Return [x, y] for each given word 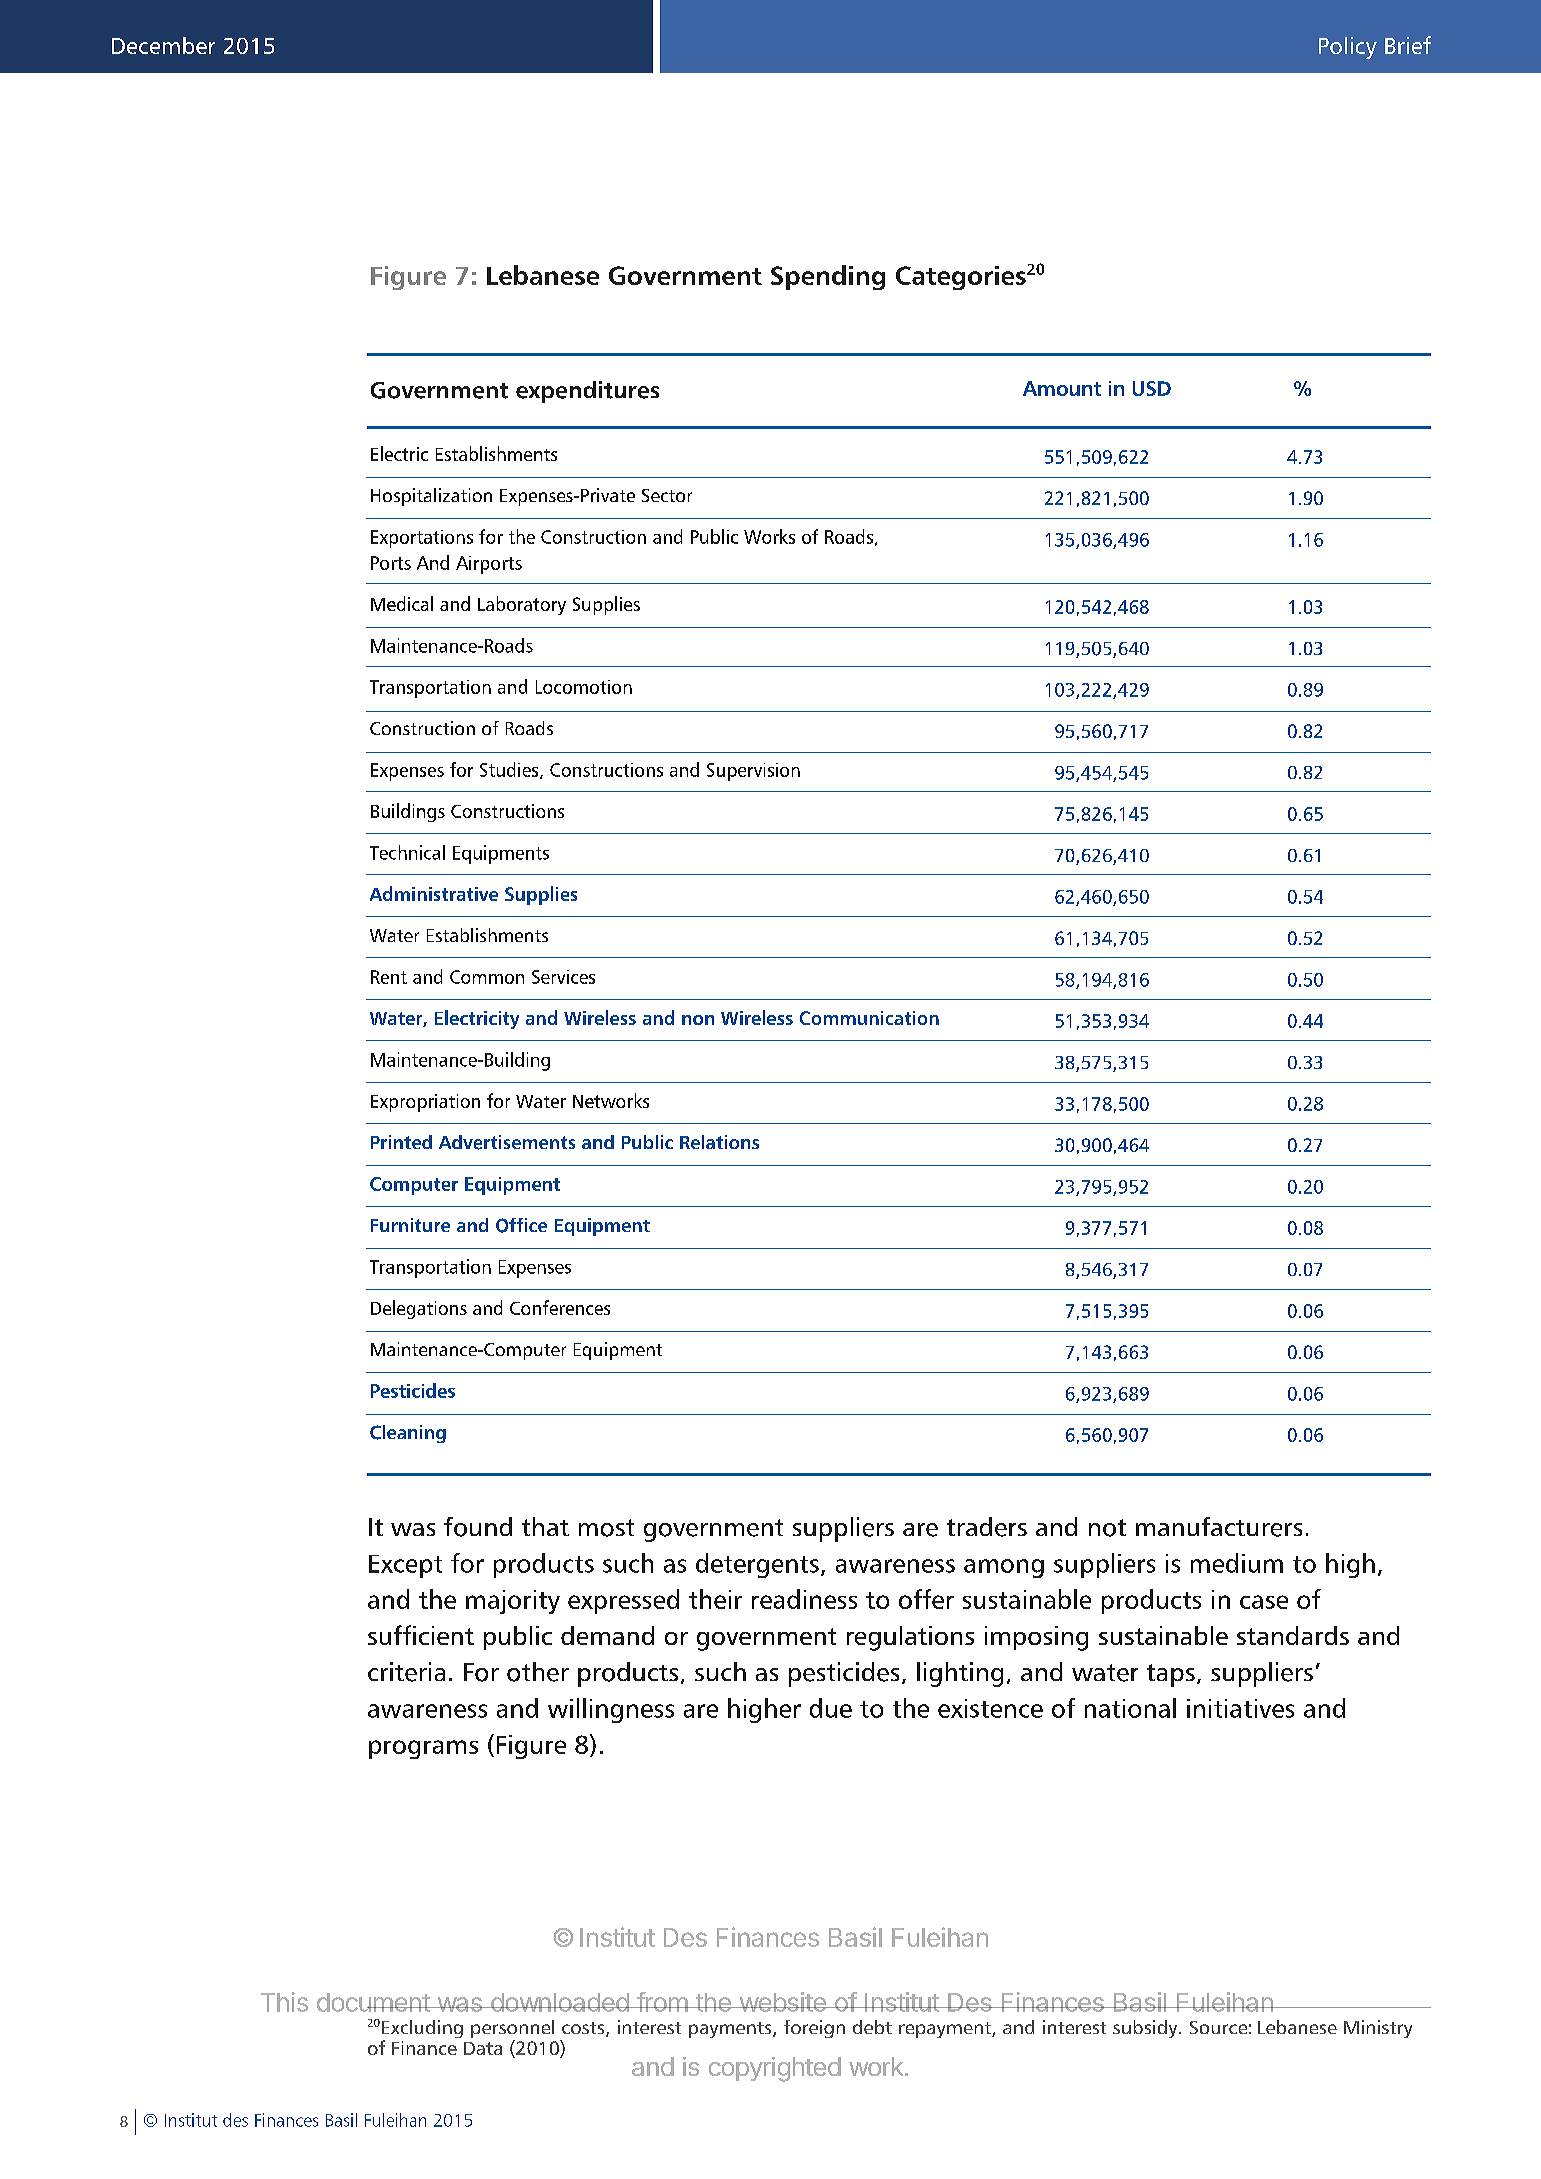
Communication [869, 1018]
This [284, 2002]
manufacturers [1219, 1527]
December [163, 45]
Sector [667, 495]
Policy [1348, 48]
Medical [402, 603]
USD [1152, 388]
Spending [828, 277]
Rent [389, 977]
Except [405, 1566]
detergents [757, 1565]
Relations [719, 1142]
